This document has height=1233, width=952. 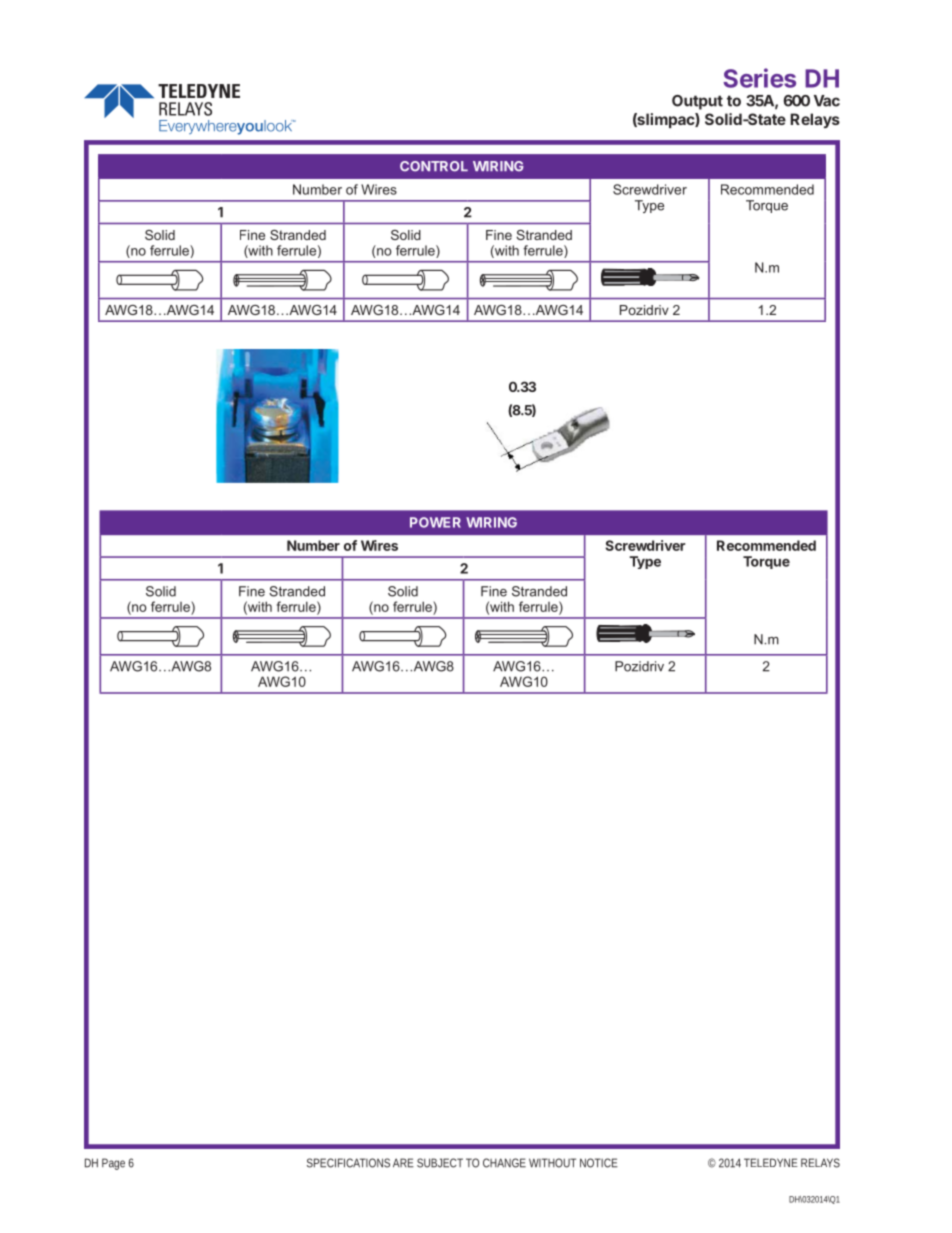 I want to click on Vac, so click(x=827, y=101).
